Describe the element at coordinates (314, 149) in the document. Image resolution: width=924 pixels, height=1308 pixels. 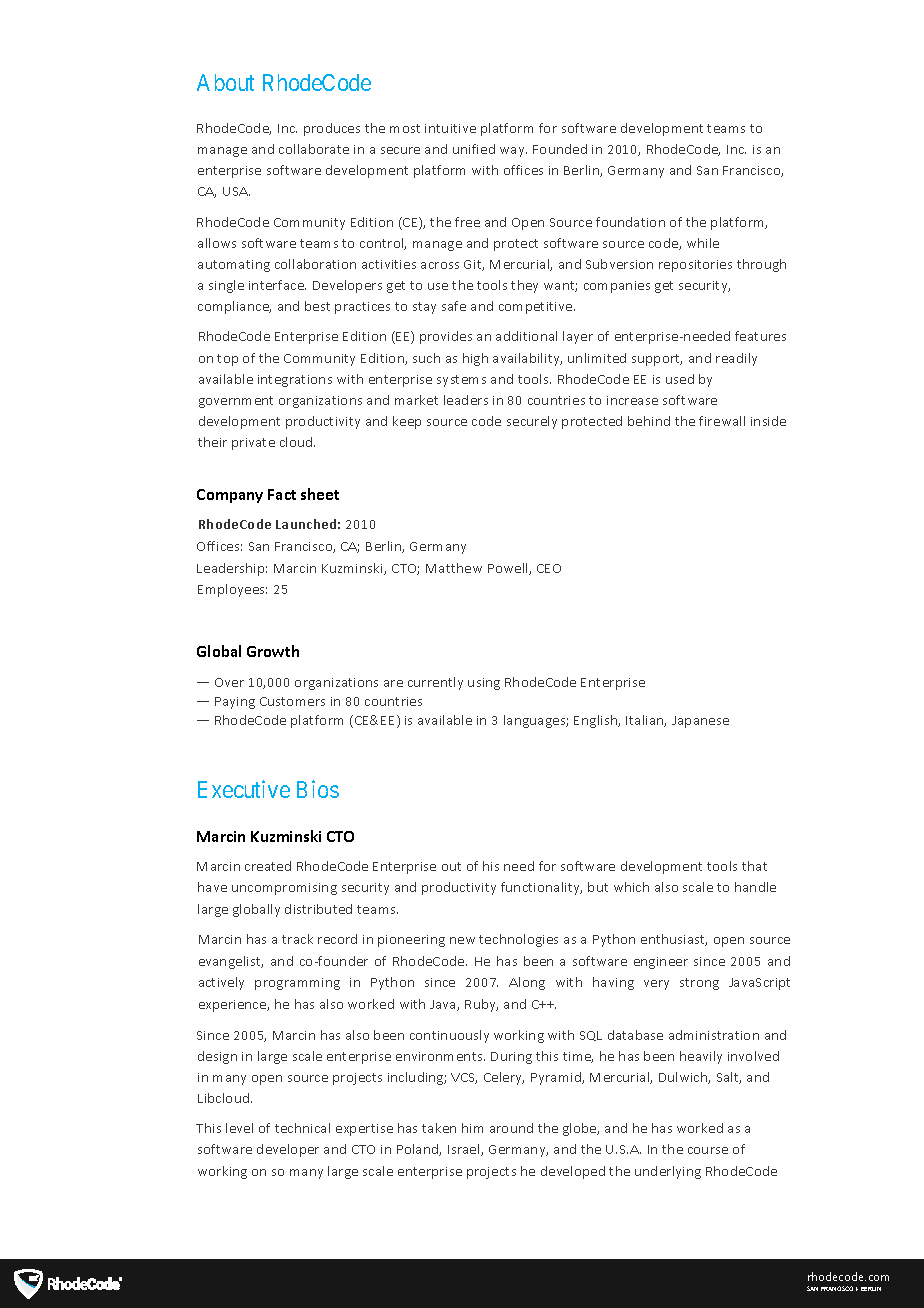
I see `collaborate` at that location.
